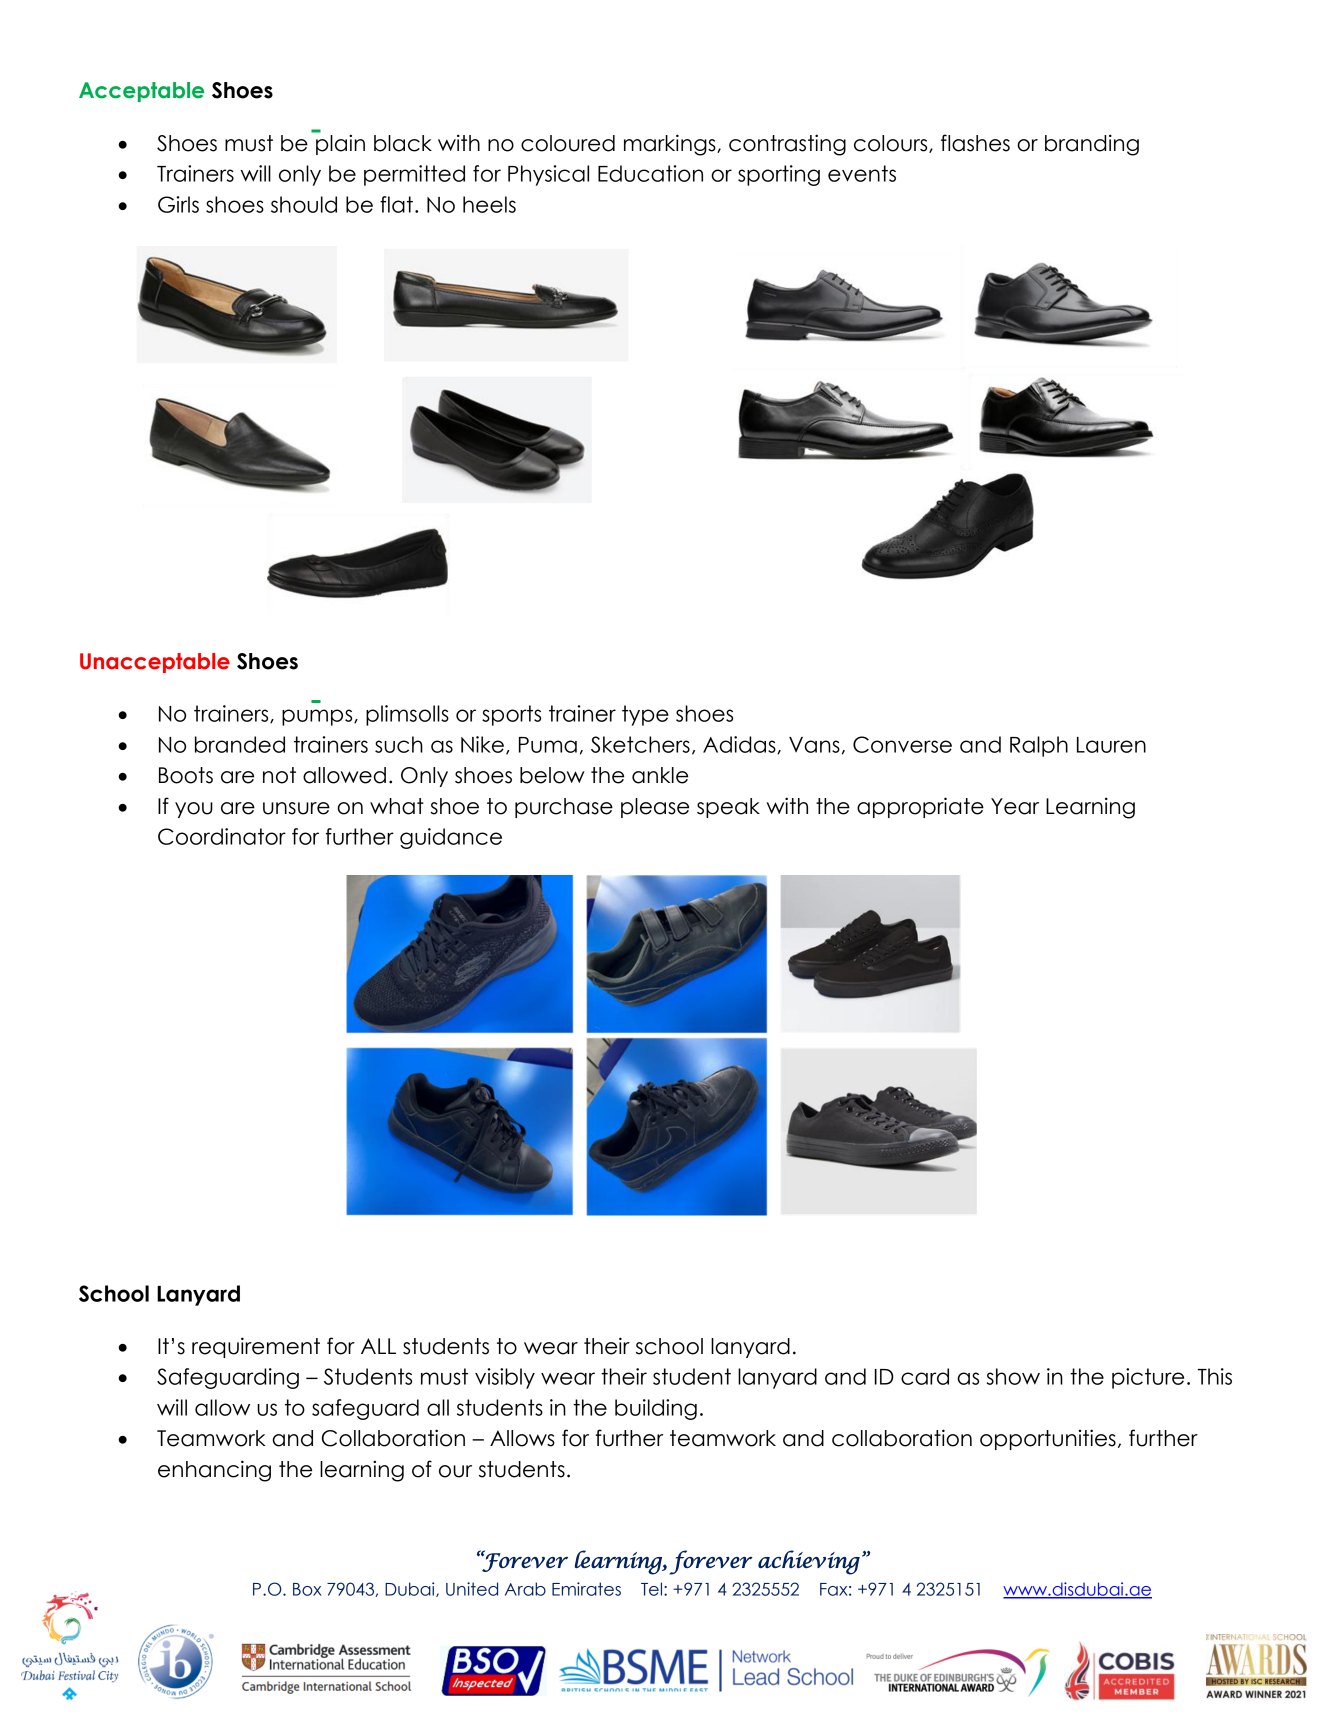  I want to click on branding, so click(1092, 145).
